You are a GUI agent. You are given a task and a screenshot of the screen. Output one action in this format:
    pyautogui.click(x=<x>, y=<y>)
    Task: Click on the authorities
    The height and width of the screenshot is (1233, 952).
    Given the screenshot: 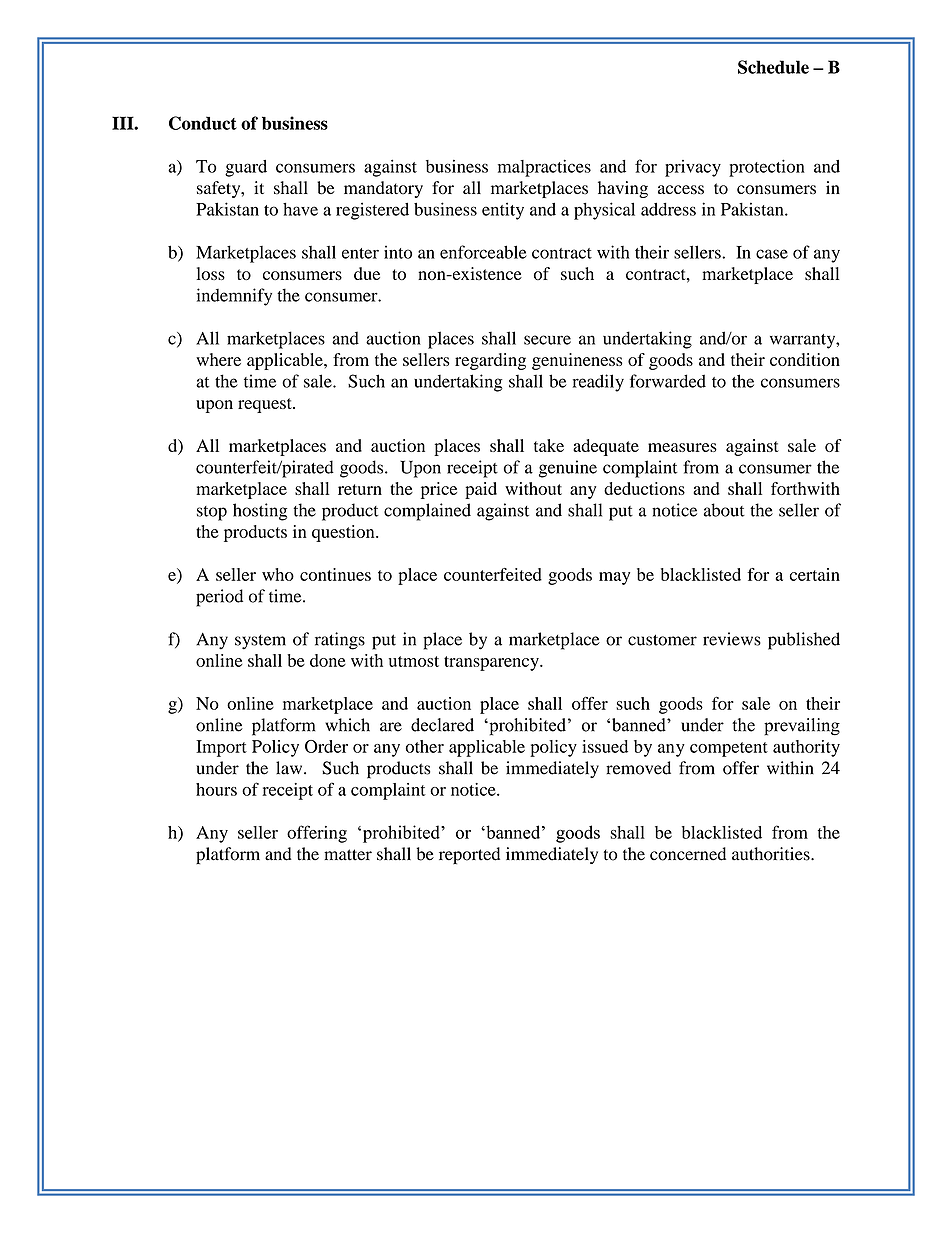 What is the action you would take?
    pyautogui.click(x=772, y=854)
